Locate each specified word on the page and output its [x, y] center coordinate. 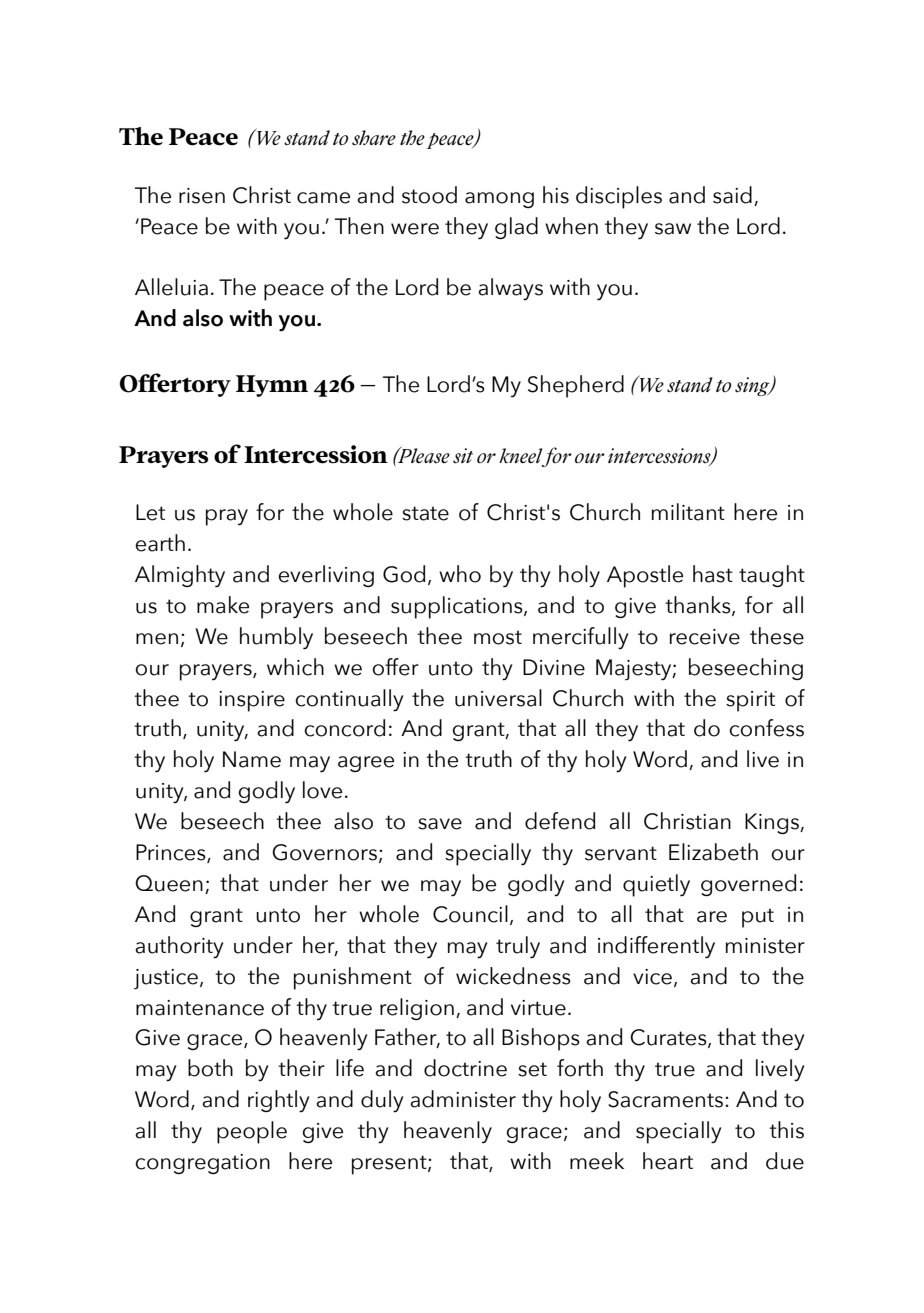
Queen [169, 883]
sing [753, 386]
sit [463, 456]
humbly [276, 638]
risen [202, 196]
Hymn [272, 386]
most [498, 637]
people [252, 1132]
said [732, 195]
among [499, 200]
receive [705, 637]
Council [470, 914]
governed [748, 885]
